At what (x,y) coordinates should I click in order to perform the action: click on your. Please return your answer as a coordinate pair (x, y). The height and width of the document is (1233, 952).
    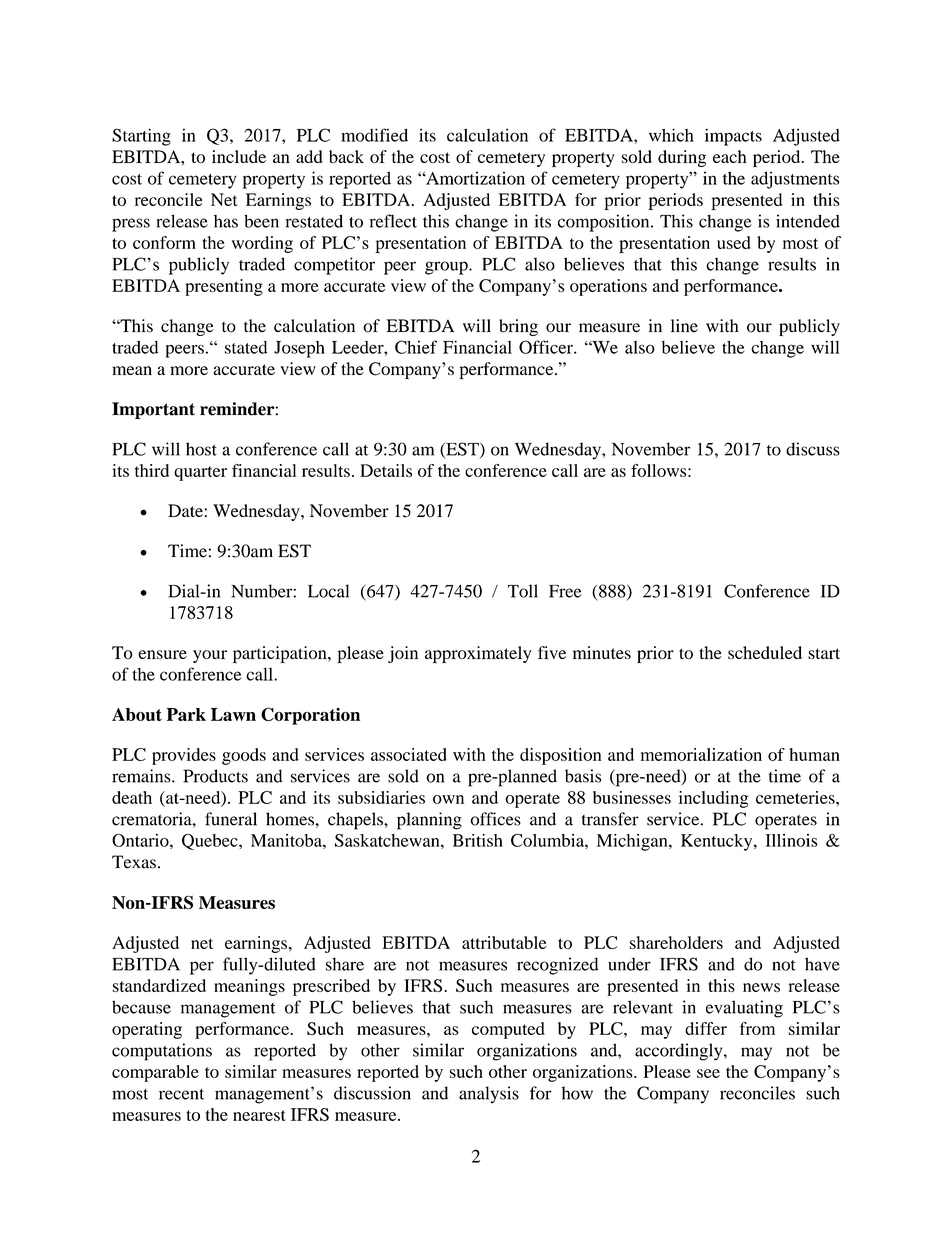
    Looking at the image, I should click on (210, 656).
